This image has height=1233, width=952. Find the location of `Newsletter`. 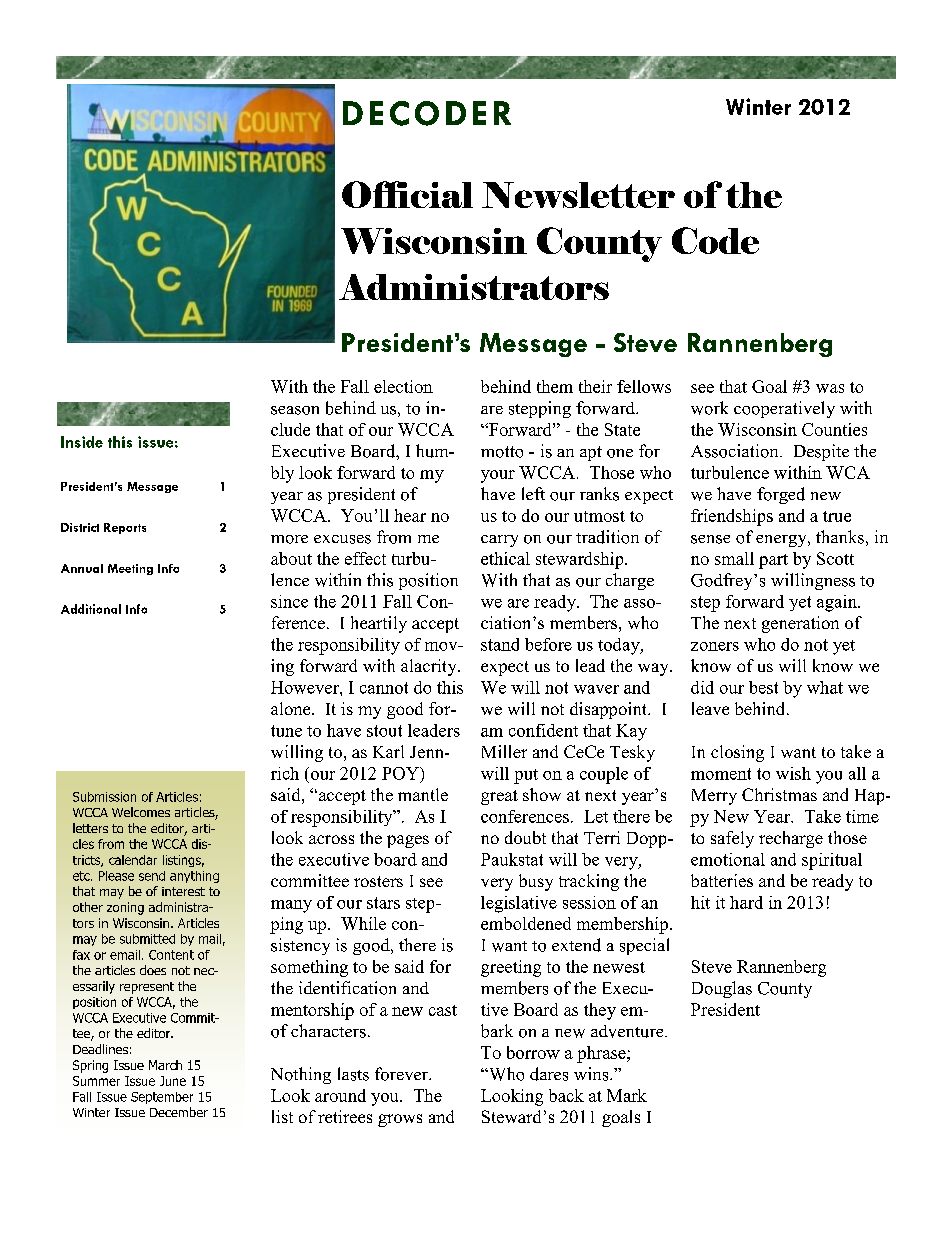

Newsletter is located at coordinates (578, 195).
